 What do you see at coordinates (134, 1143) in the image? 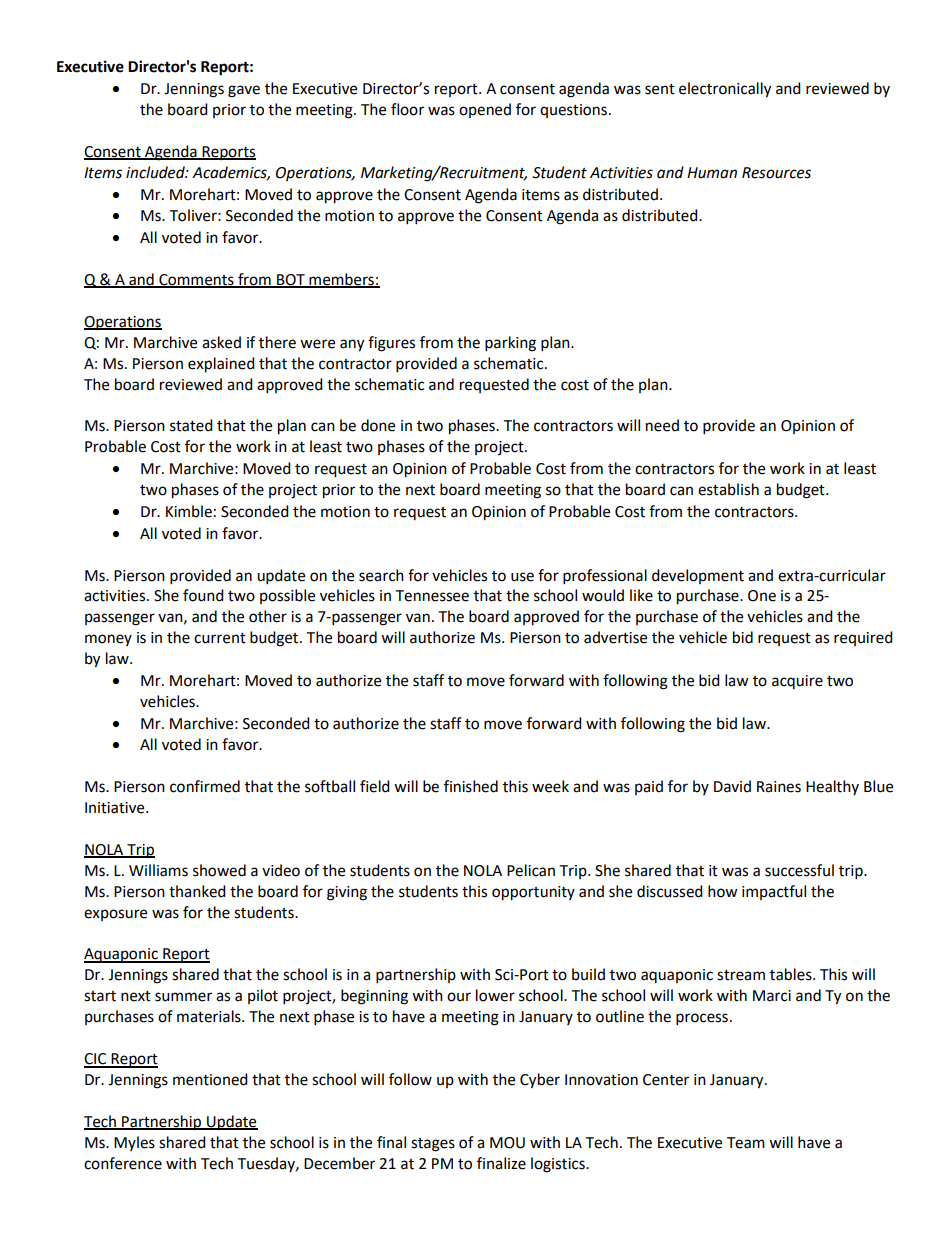
I see `Myles` at bounding box center [134, 1143].
